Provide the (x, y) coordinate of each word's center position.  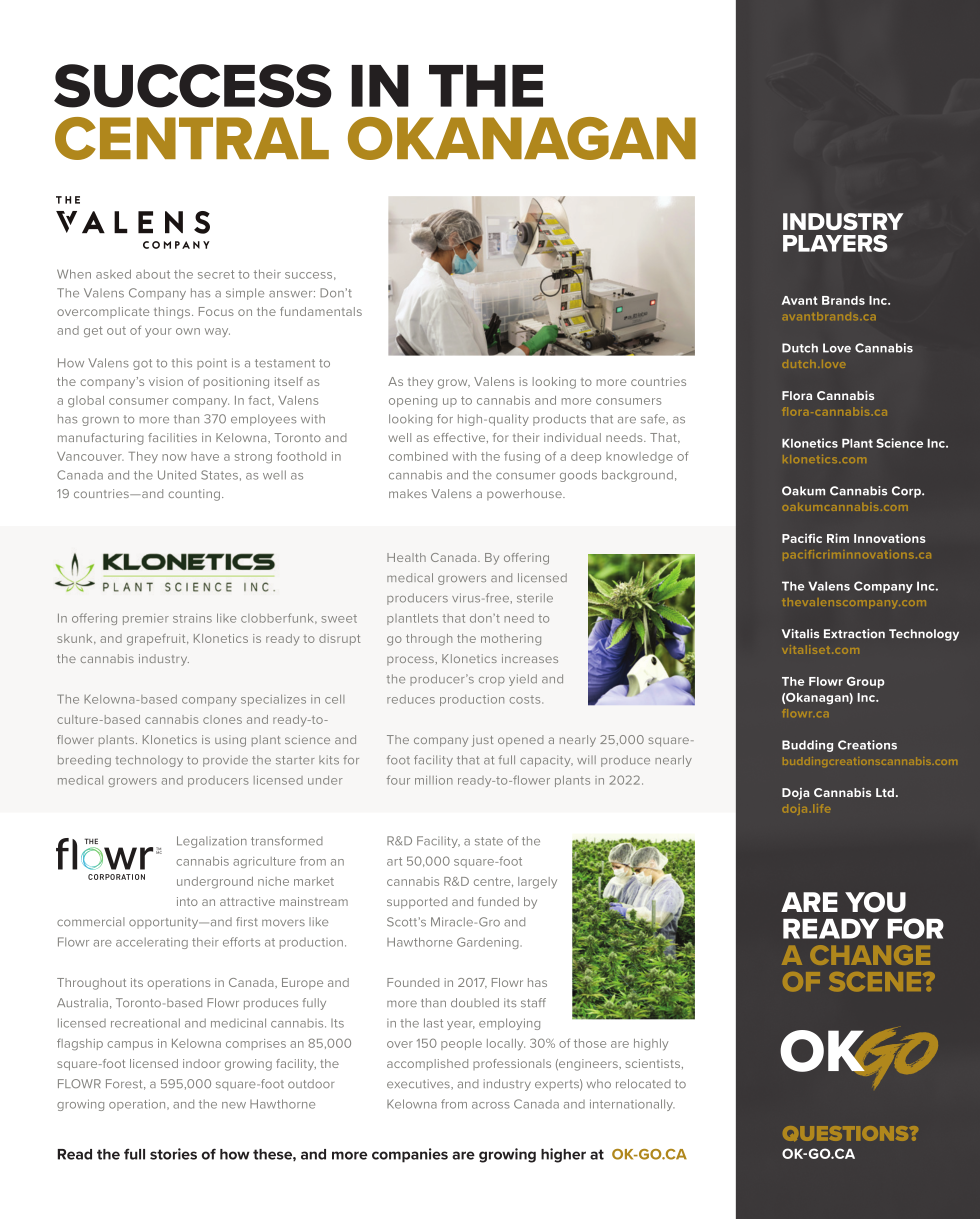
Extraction (854, 633)
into (187, 901)
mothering (511, 640)
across (491, 1105)
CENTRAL (192, 138)
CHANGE (870, 955)
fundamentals (321, 311)
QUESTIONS (847, 1133)
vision (166, 381)
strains (192, 618)
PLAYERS (835, 243)
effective (461, 438)
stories (173, 1154)
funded (498, 901)
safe (654, 419)
